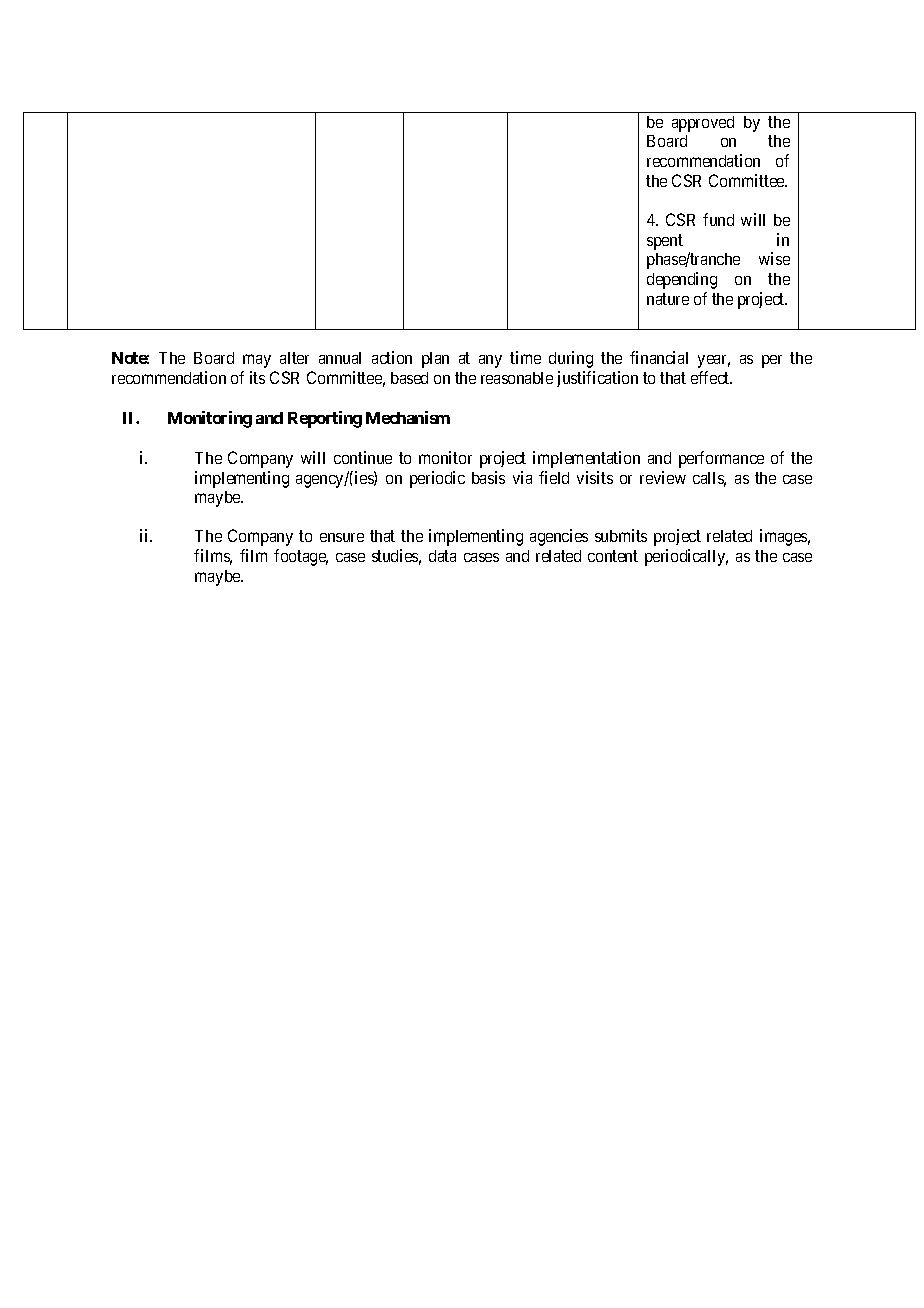 The width and height of the page is (924, 1308). What do you see at coordinates (586, 459) in the page?
I see `implementation` at bounding box center [586, 459].
